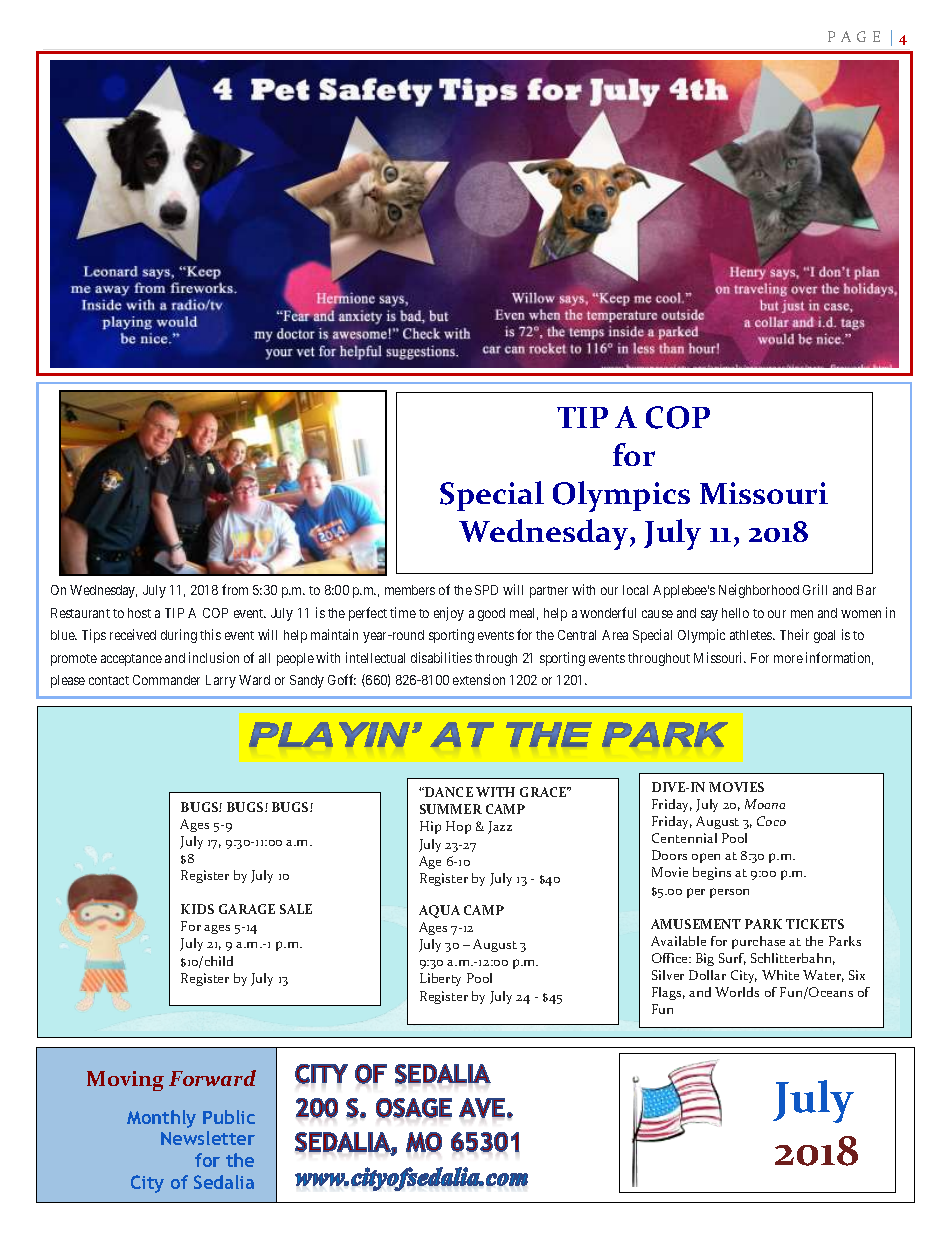 Image resolution: width=952 pixels, height=1233 pixels. Describe the element at coordinates (166, 680) in the screenshot. I see `Commander` at that location.
